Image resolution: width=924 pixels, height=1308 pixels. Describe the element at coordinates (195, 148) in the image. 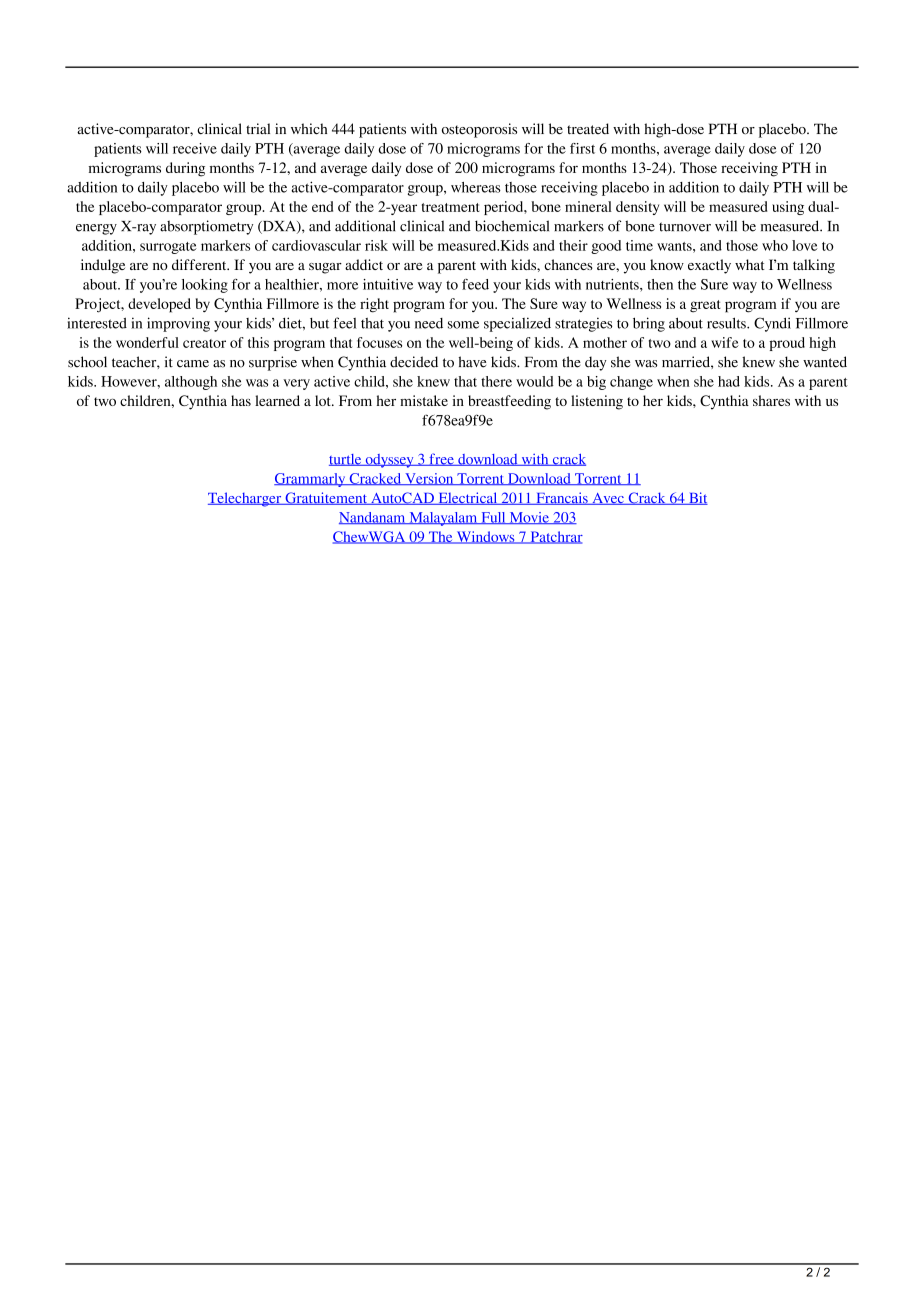

I see `receive` at that location.
